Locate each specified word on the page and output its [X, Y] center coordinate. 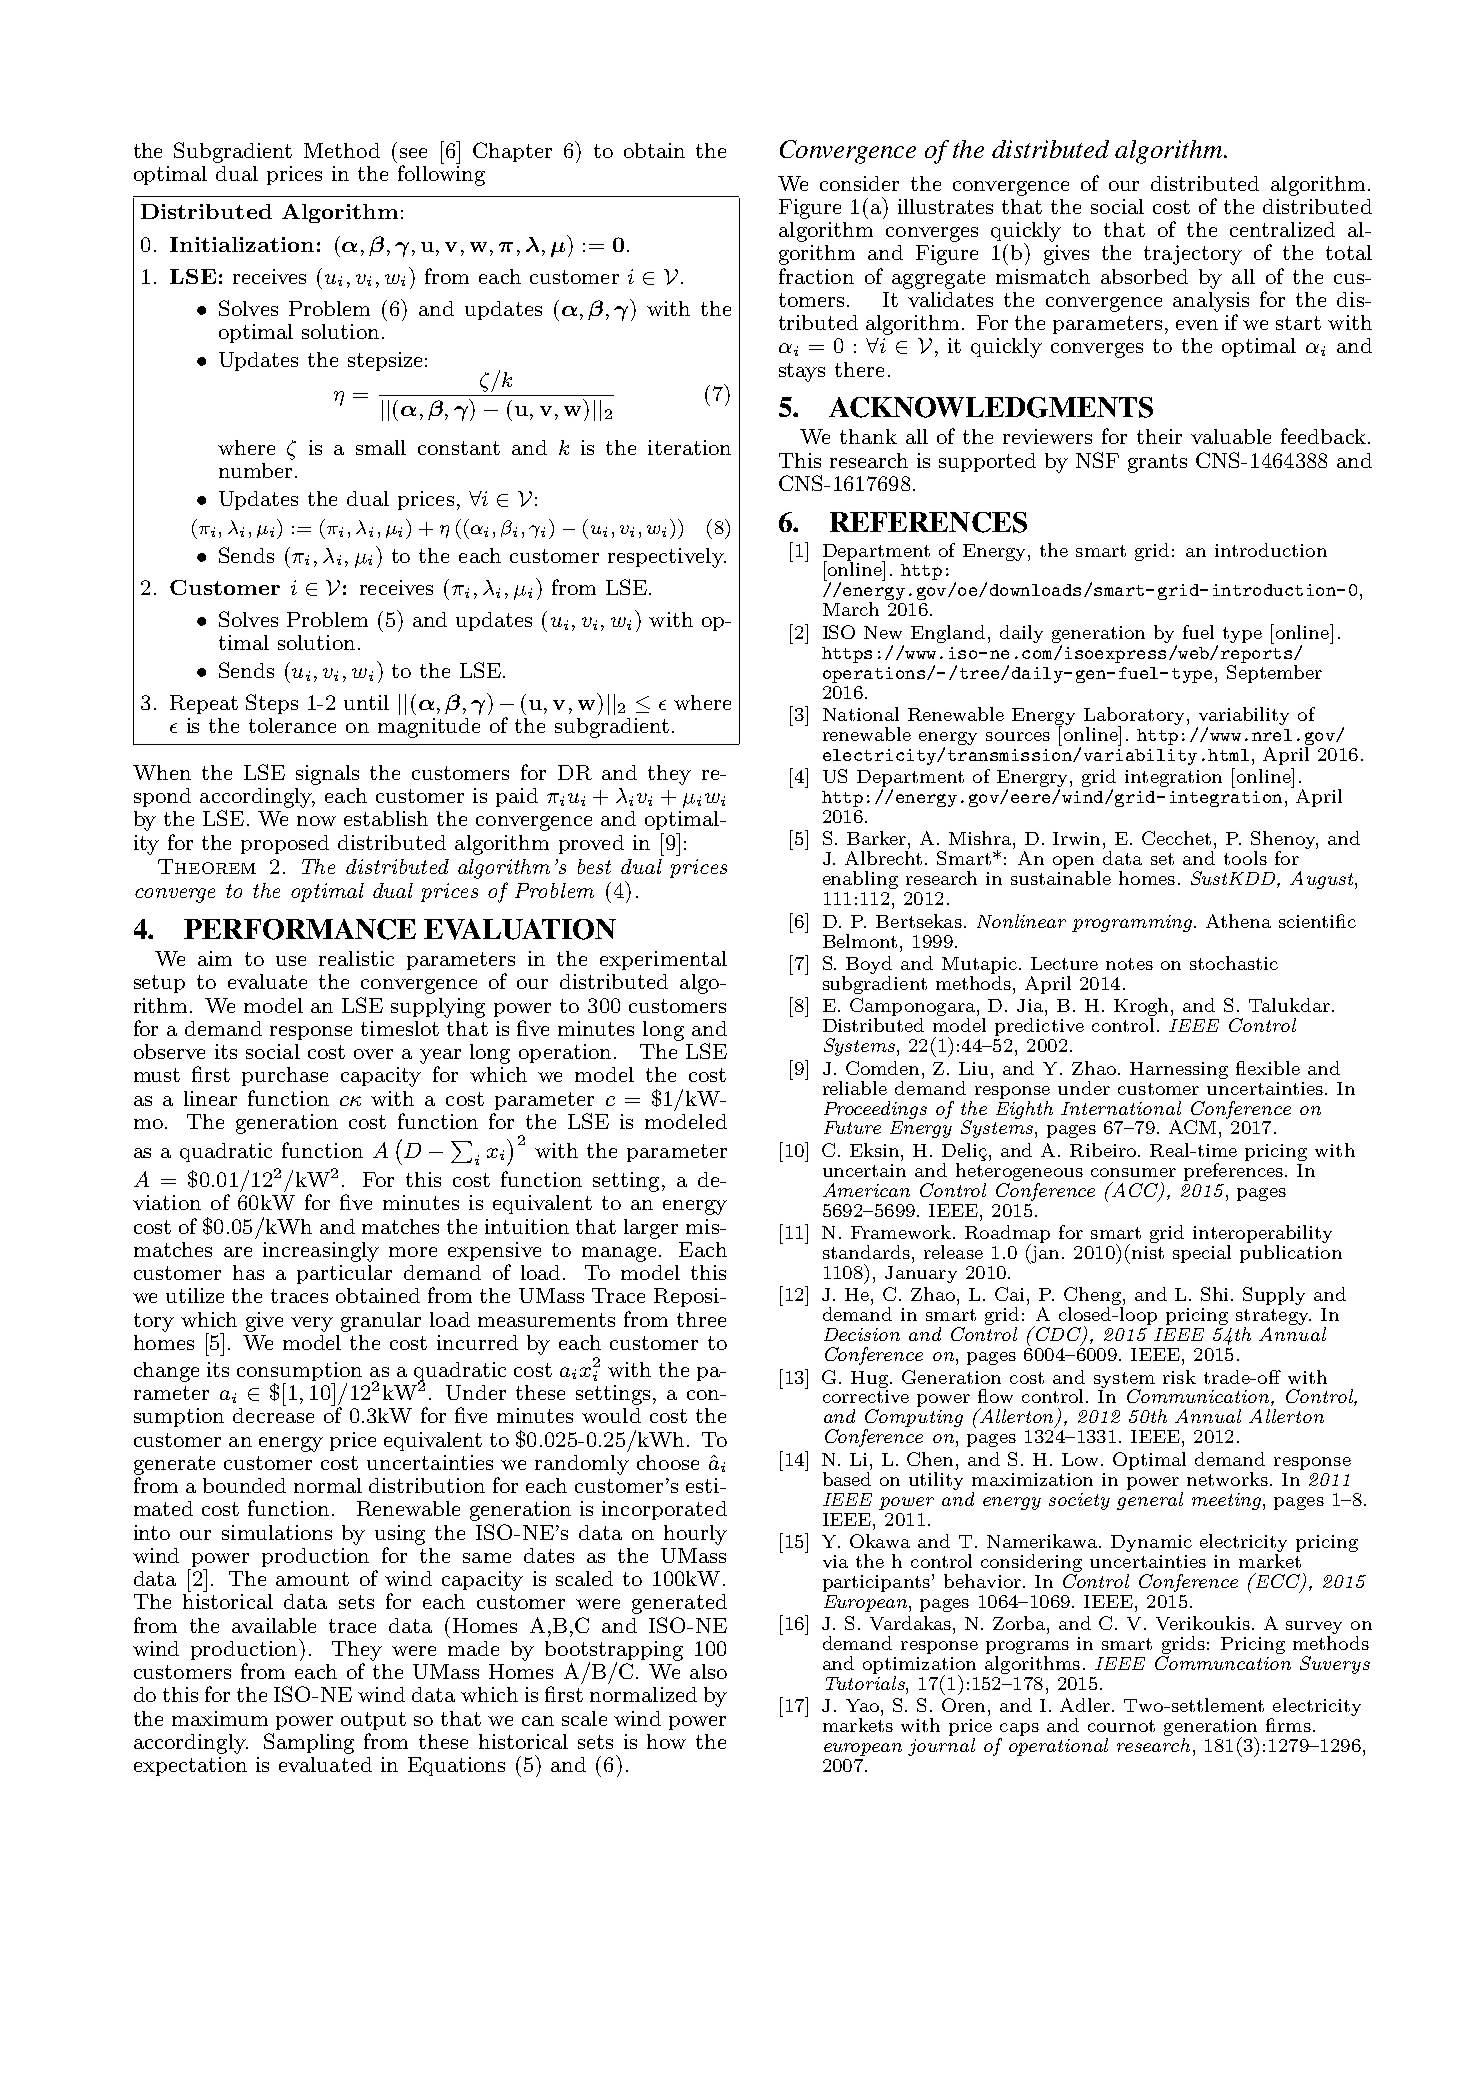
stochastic [1234, 963]
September [1274, 672]
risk [1179, 1377]
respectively [666, 558]
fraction [816, 276]
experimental [663, 960]
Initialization [242, 244]
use [291, 961]
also [708, 1671]
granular [381, 1322]
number [255, 470]
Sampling [309, 1743]
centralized [1282, 229]
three [701, 1319]
